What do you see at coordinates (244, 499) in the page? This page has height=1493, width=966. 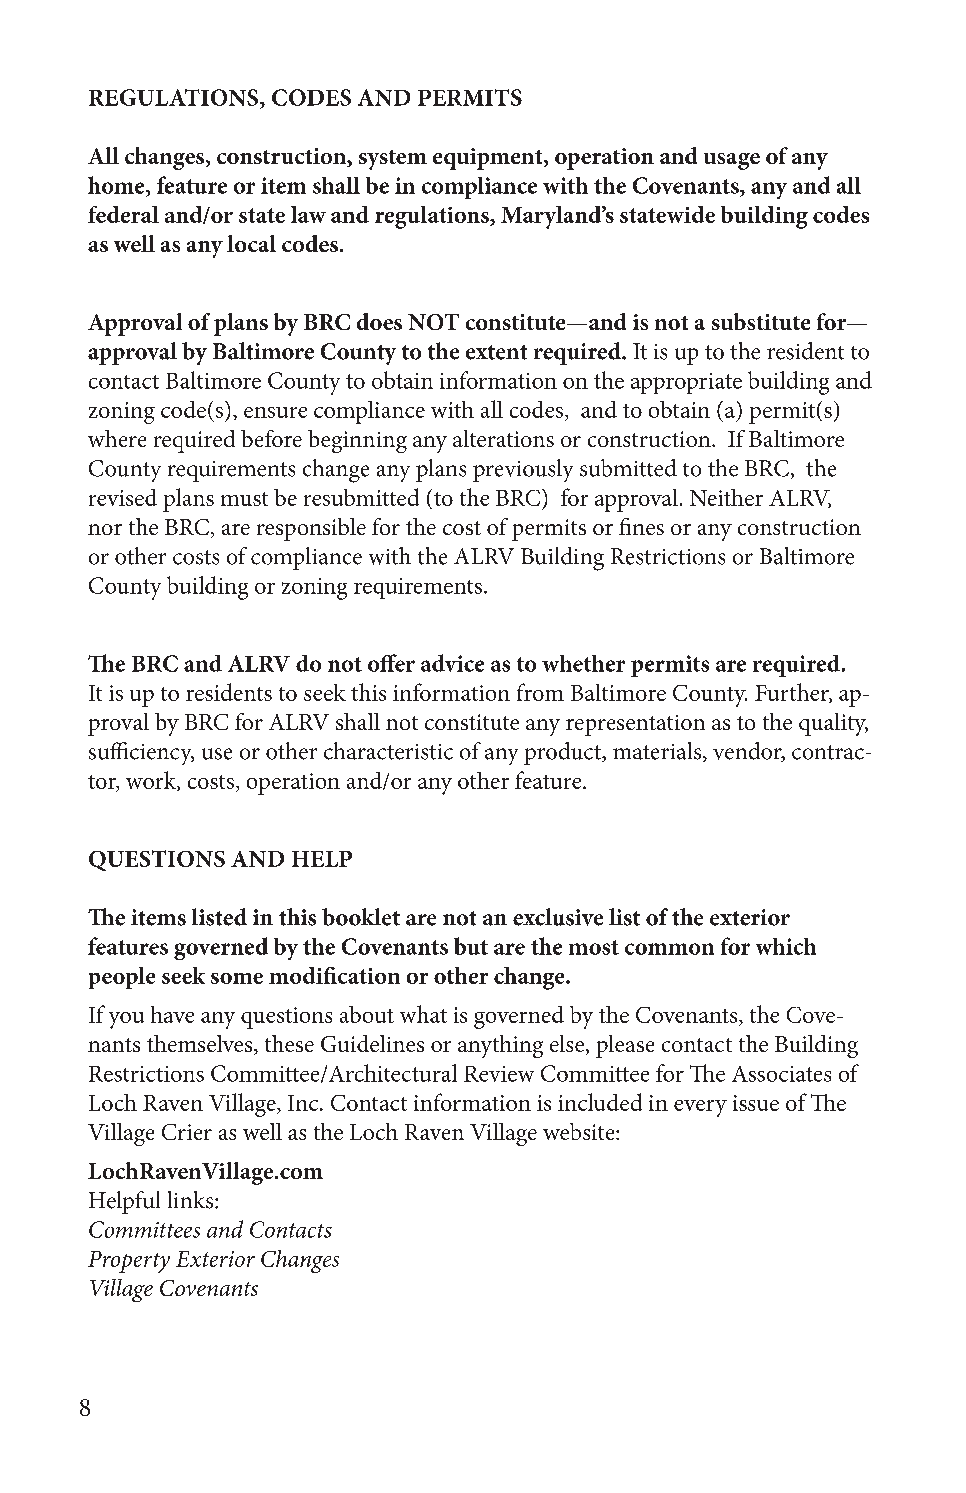 I see `must` at bounding box center [244, 499].
